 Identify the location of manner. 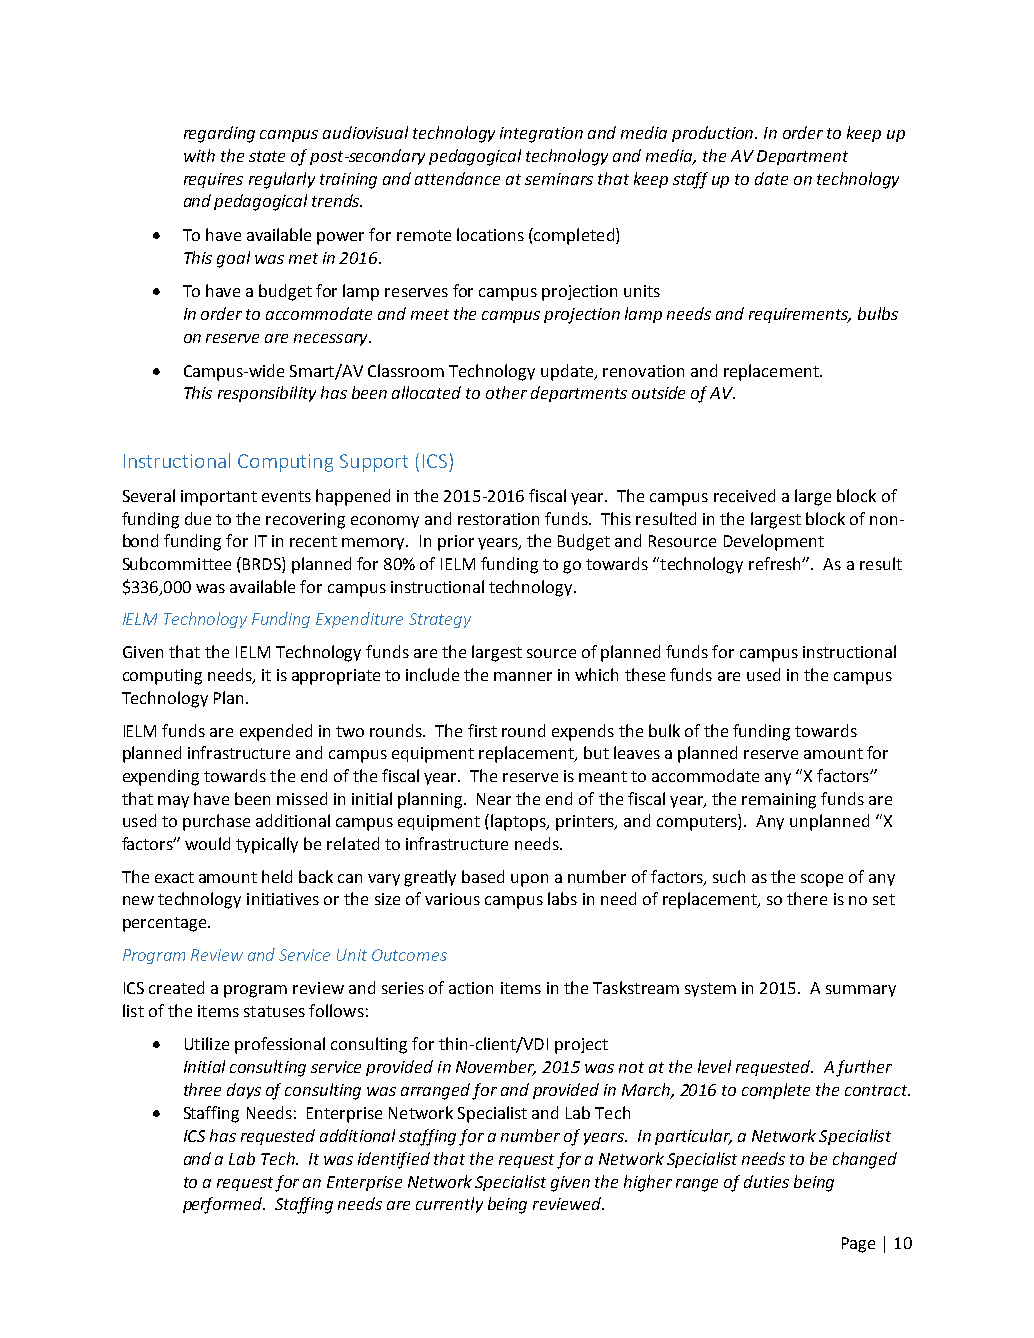
(523, 676).
